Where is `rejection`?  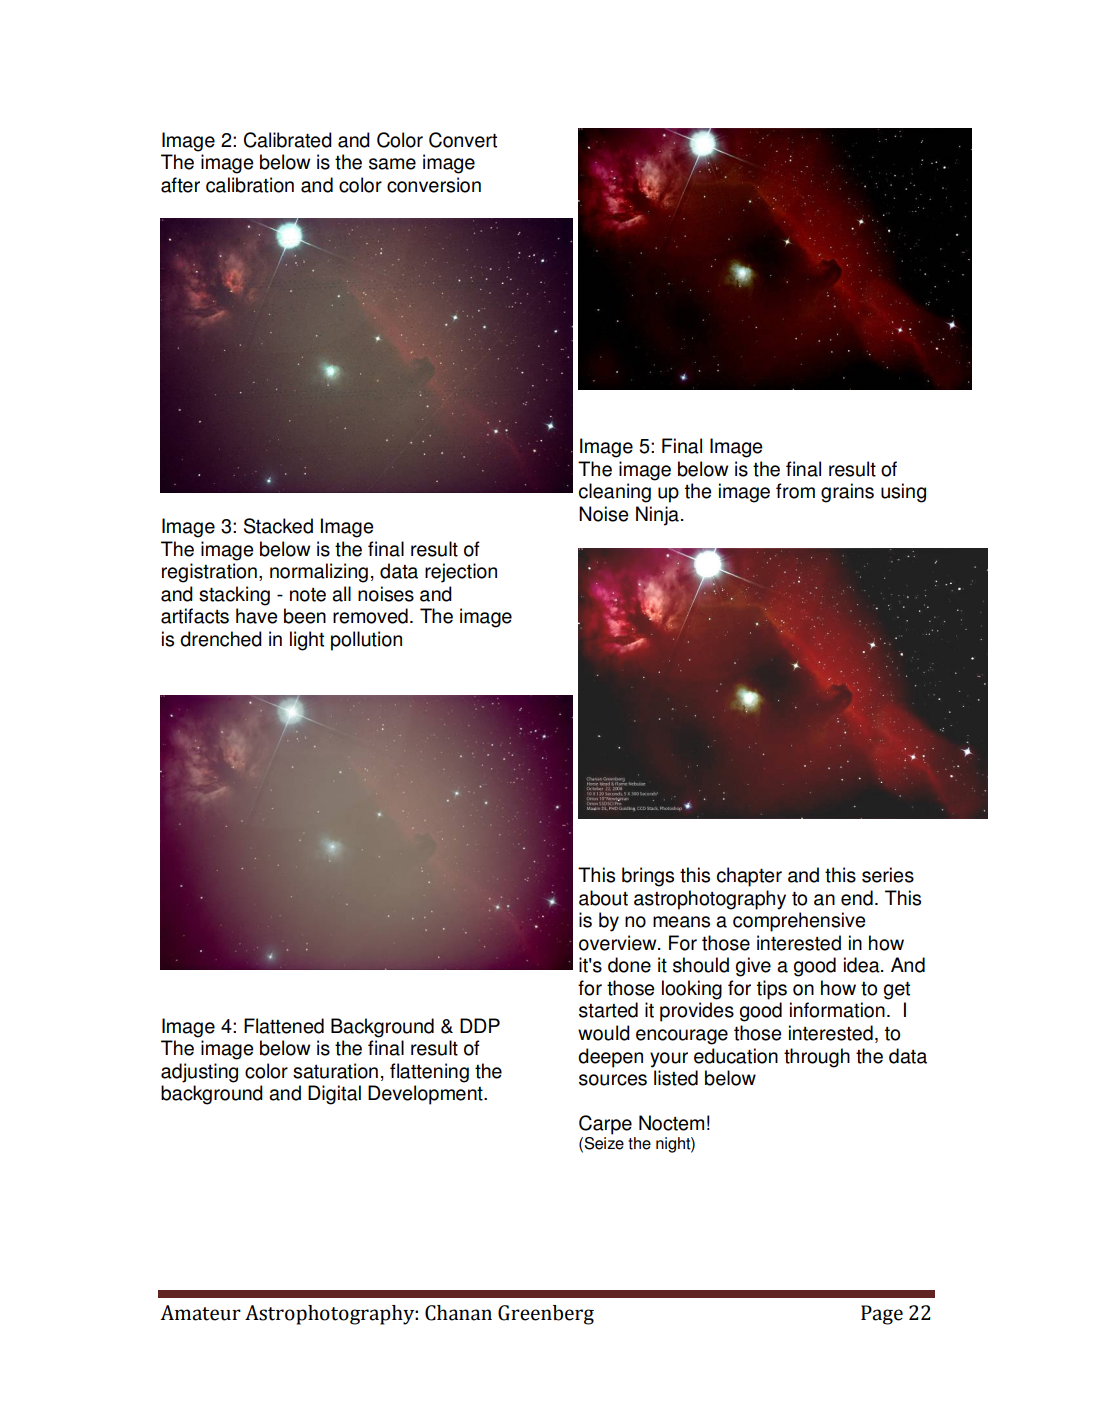
rejection is located at coordinates (461, 573).
